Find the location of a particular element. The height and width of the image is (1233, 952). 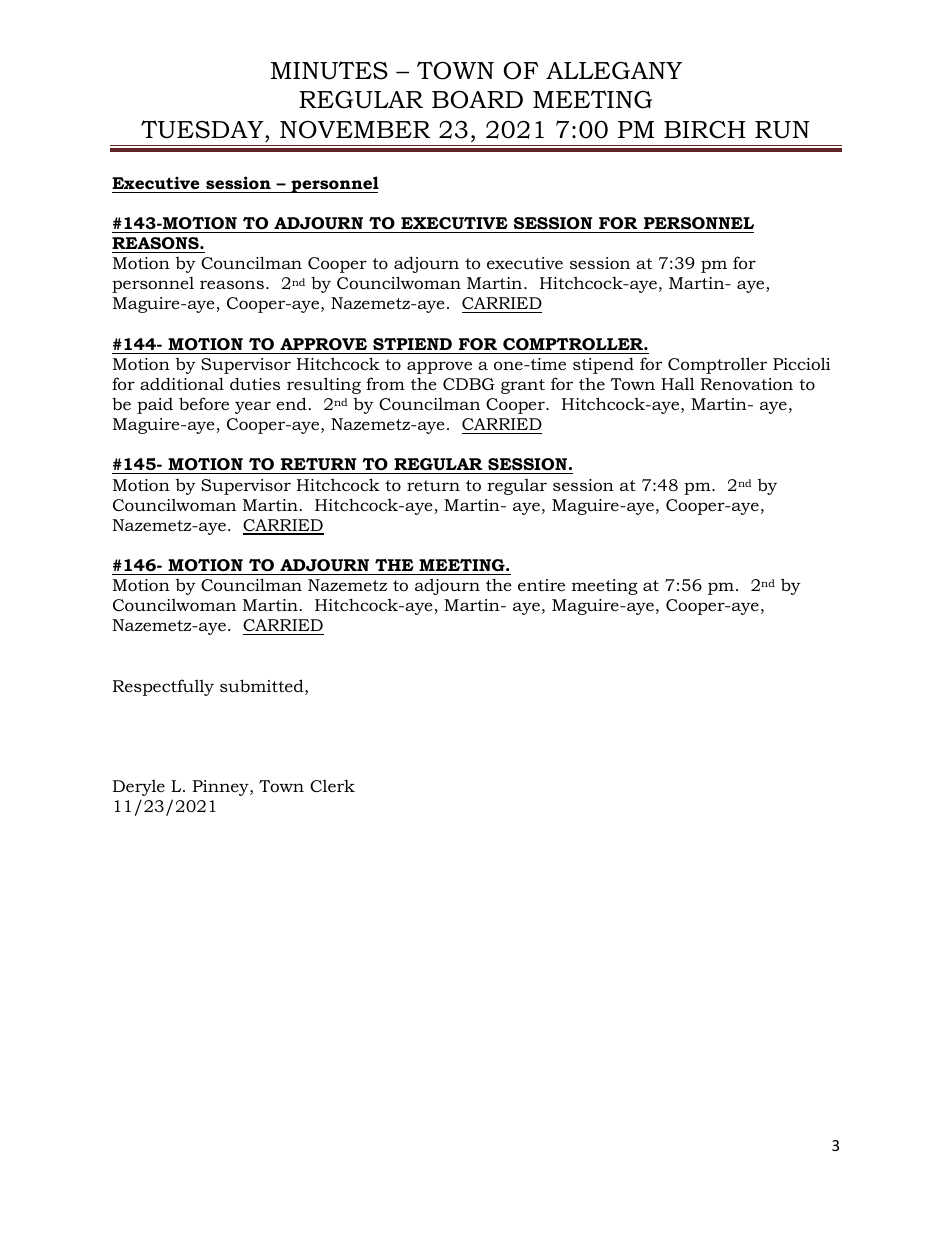

BIRCH is located at coordinates (704, 130).
